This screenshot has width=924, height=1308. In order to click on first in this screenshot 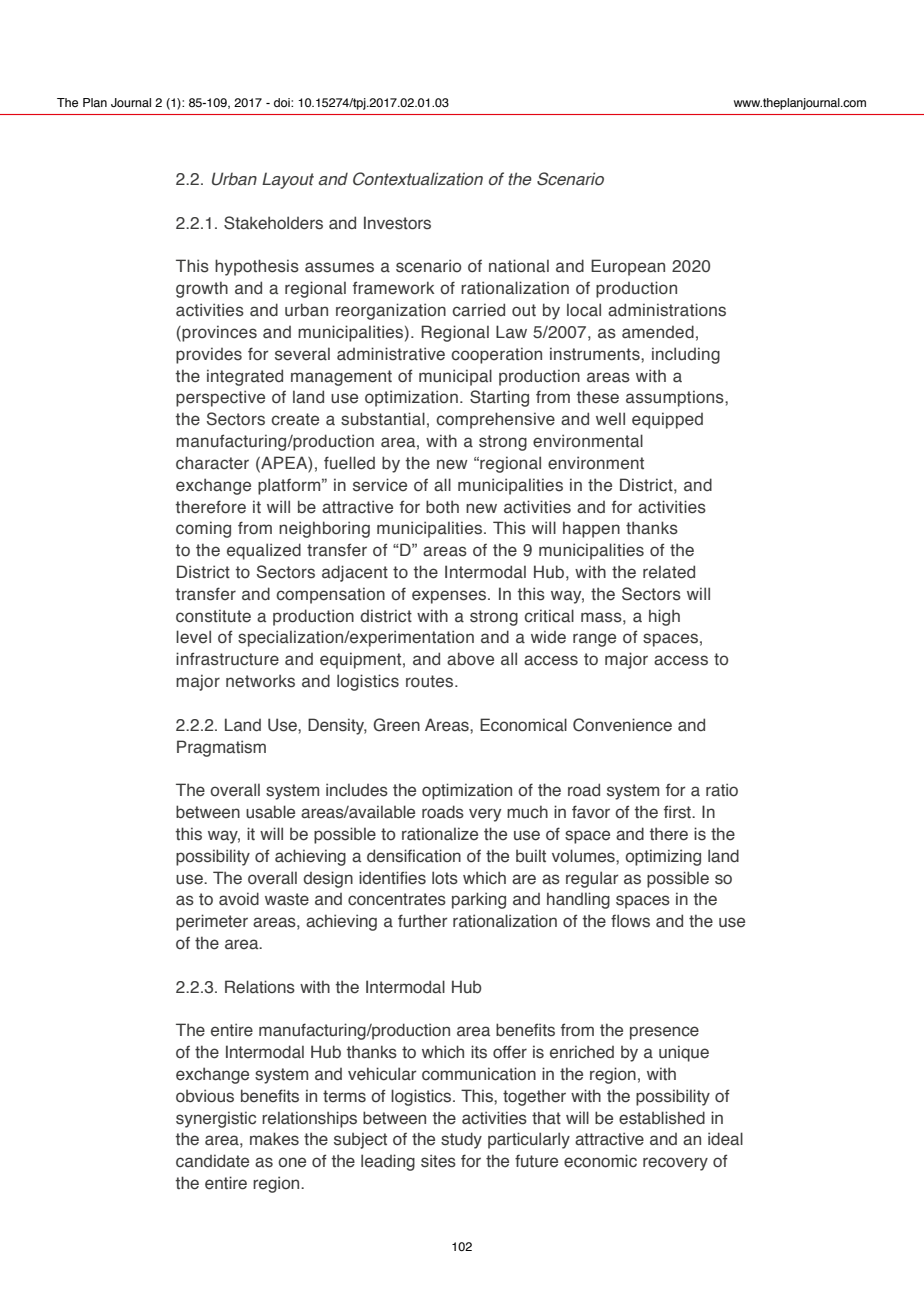, I will do `click(678, 812)`.
